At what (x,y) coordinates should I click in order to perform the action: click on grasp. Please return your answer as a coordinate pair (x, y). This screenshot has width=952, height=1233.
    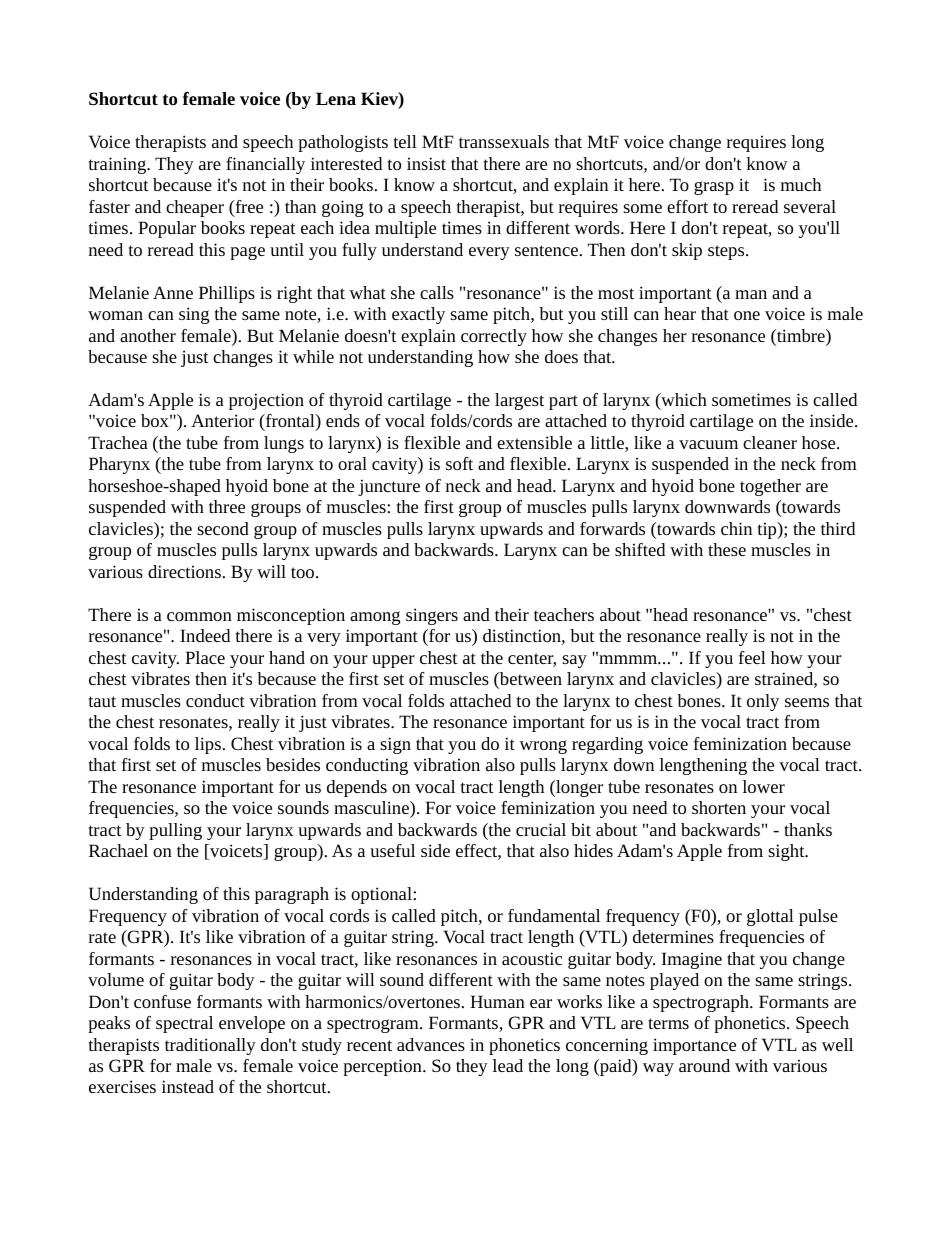
    Looking at the image, I should click on (714, 188).
